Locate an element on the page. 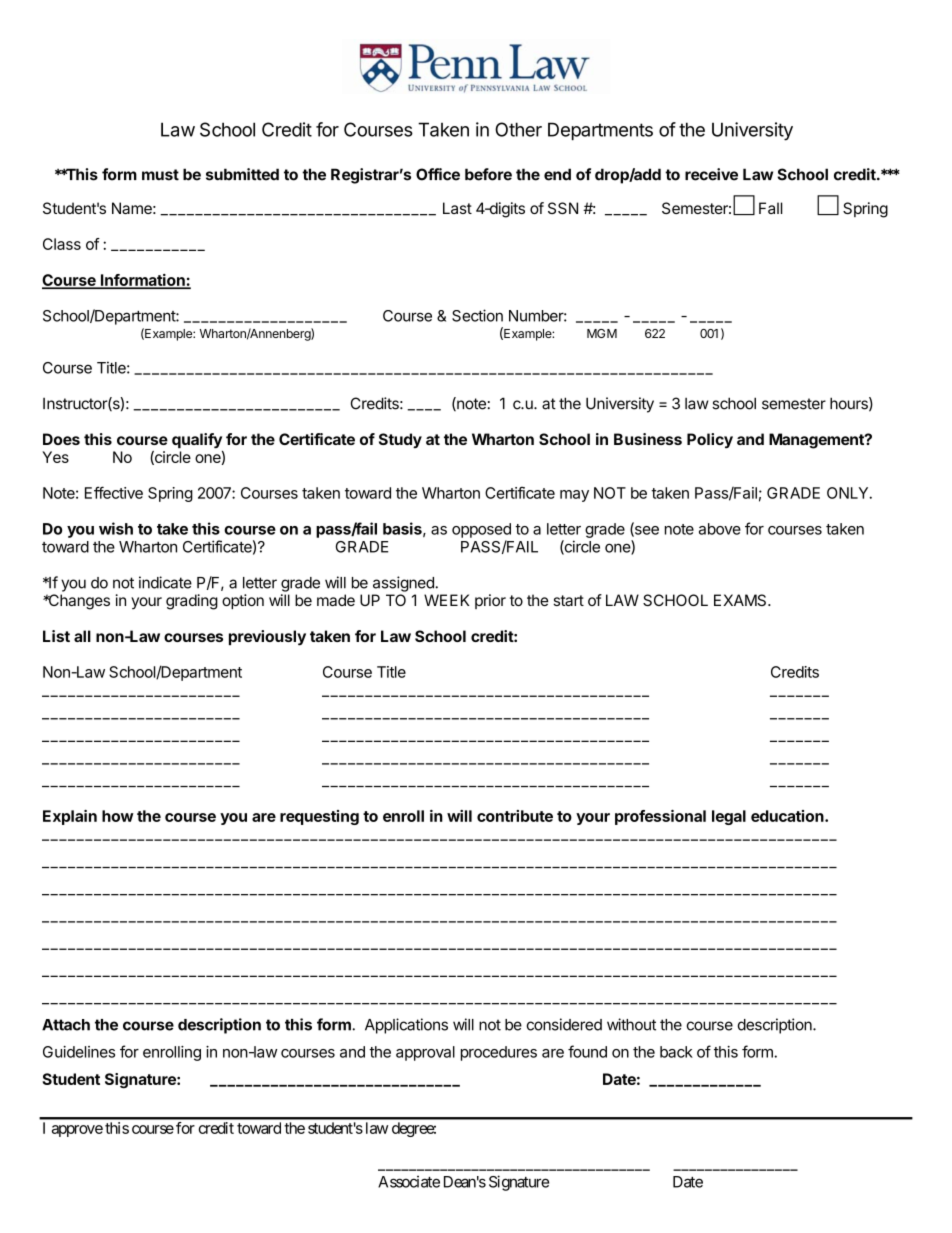 Image resolution: width=952 pixels, height=1233 pixels. above is located at coordinates (720, 529).
